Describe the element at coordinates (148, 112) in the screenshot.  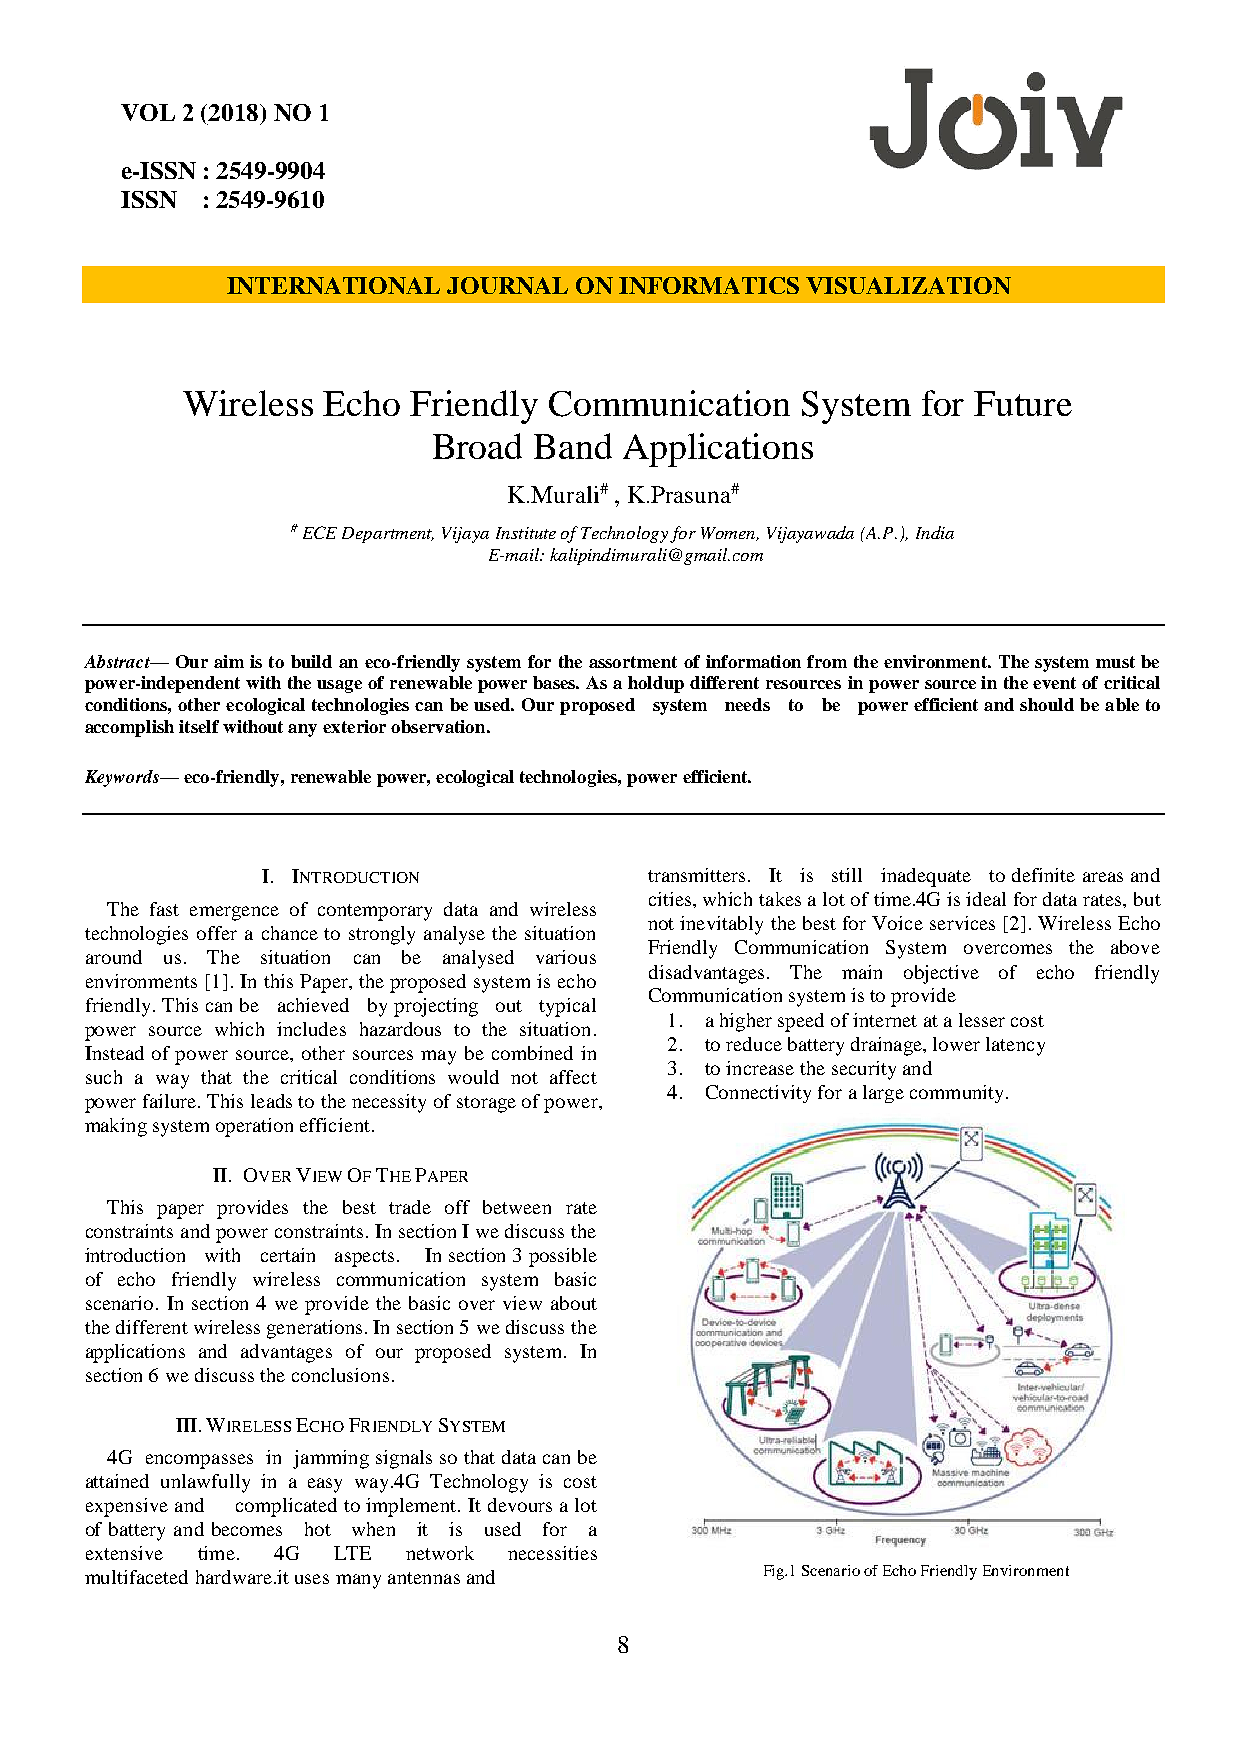
I see `VOL` at that location.
